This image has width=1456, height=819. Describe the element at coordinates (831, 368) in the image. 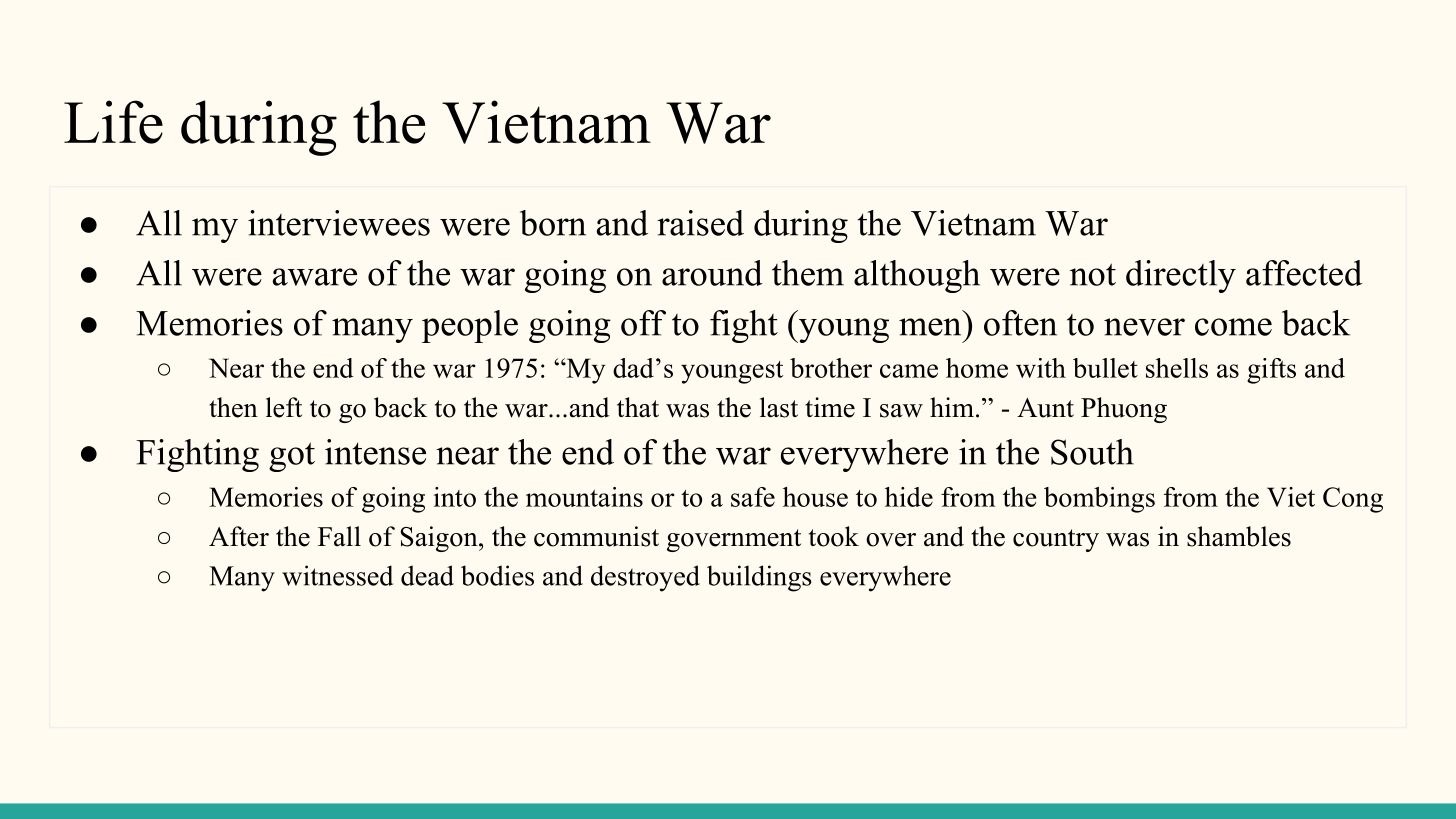

I see `brother` at that location.
